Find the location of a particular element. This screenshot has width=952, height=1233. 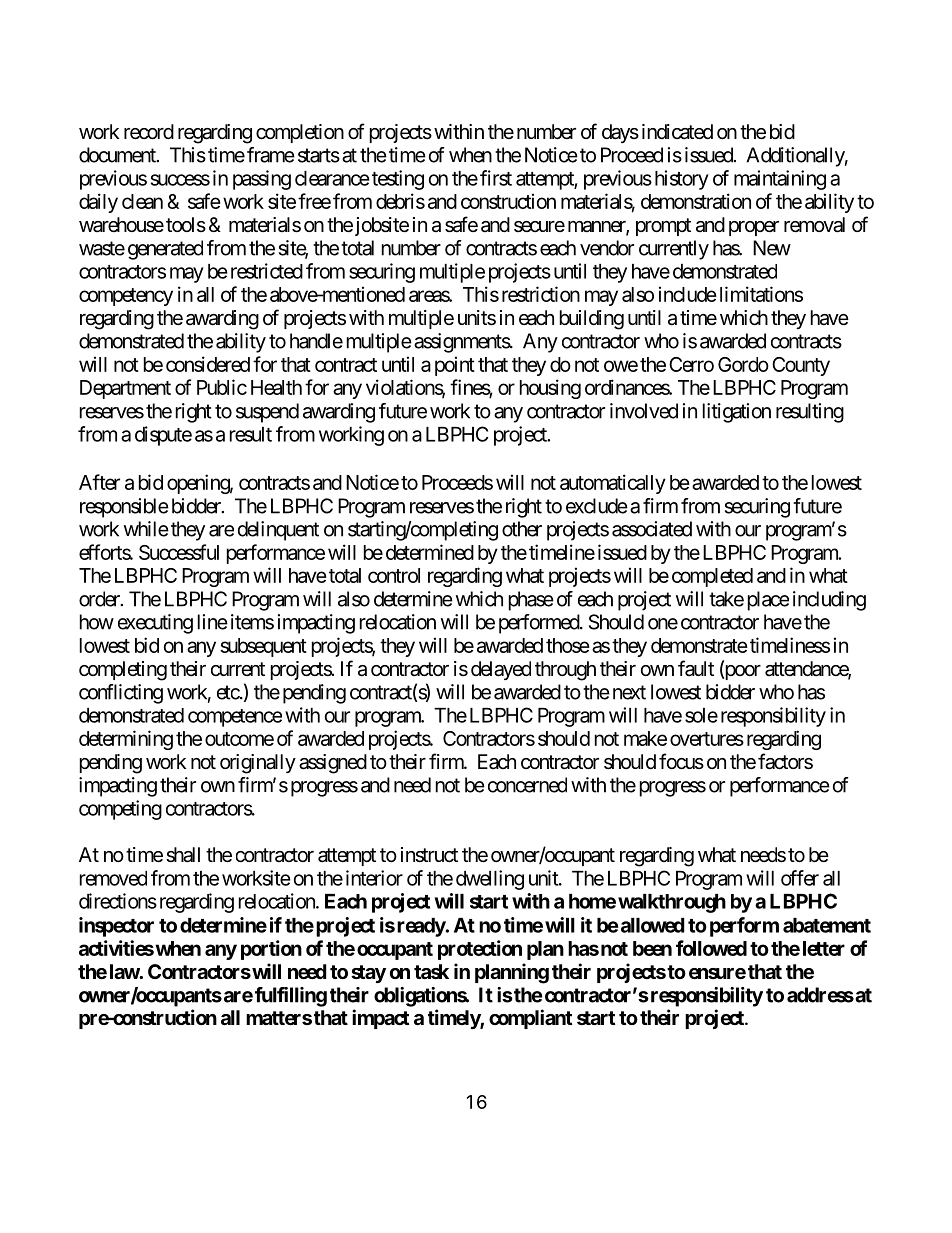

instruct is located at coordinates (429, 855).
